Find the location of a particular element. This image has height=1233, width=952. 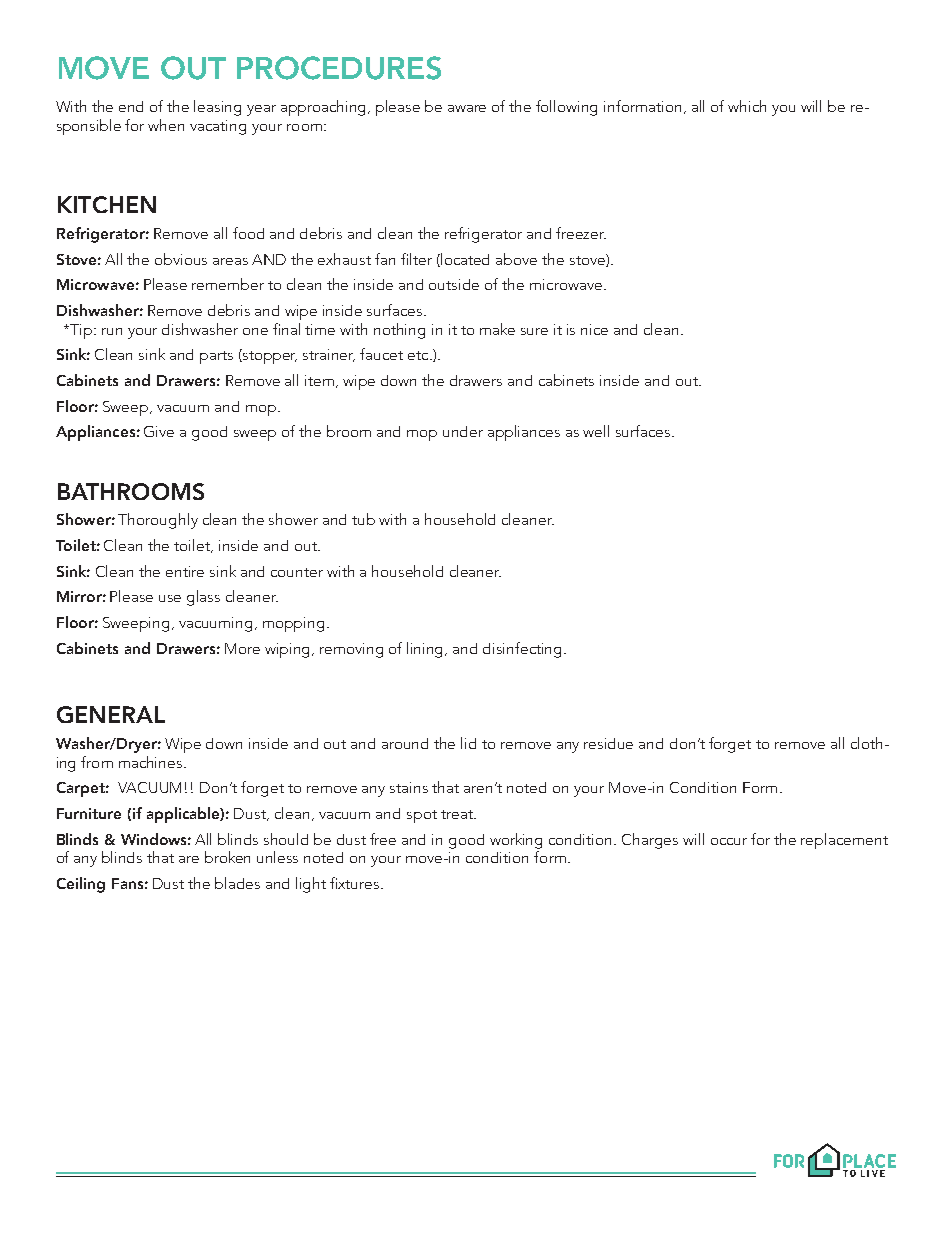

under is located at coordinates (463, 431).
